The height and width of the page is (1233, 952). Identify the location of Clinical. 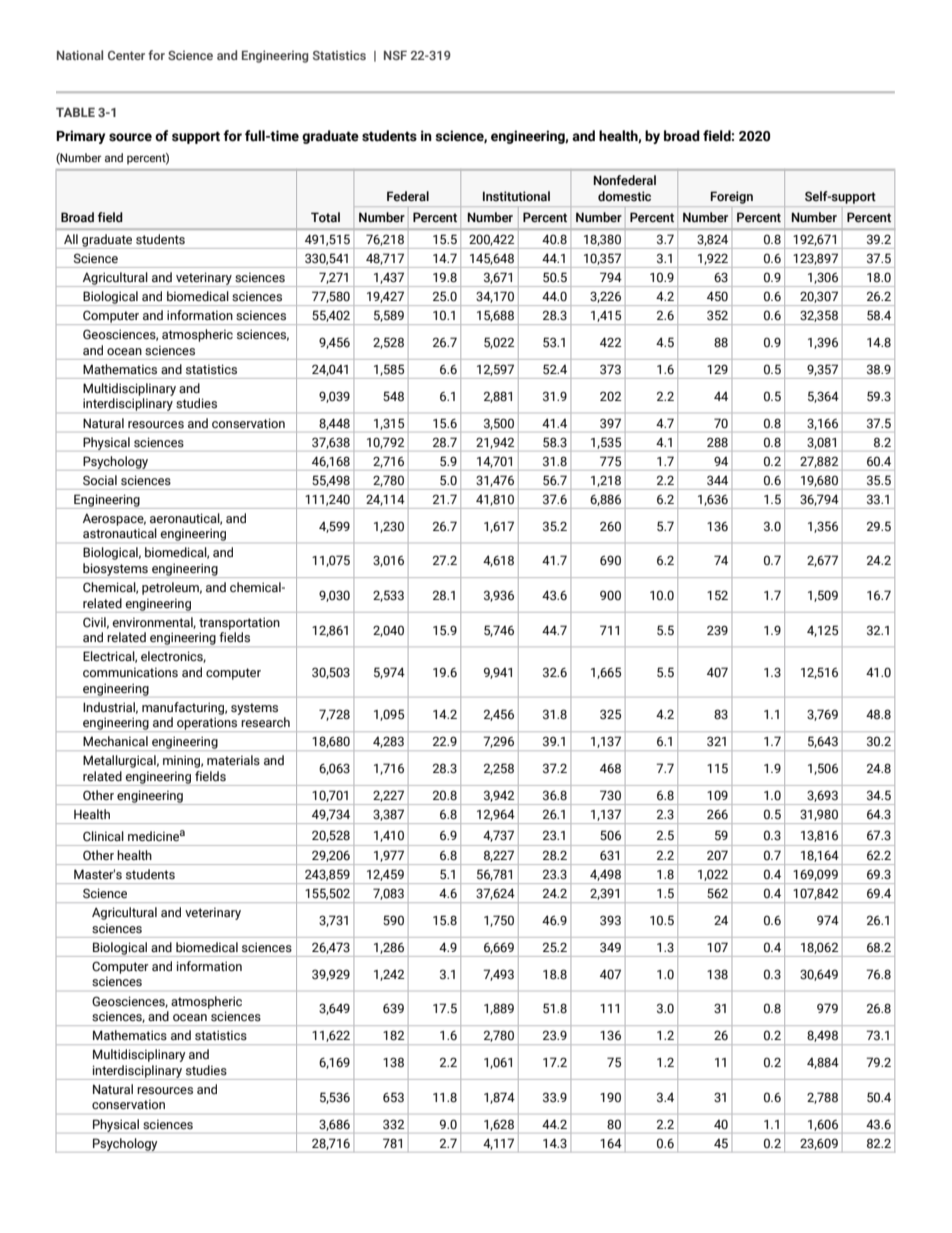
(103, 836).
